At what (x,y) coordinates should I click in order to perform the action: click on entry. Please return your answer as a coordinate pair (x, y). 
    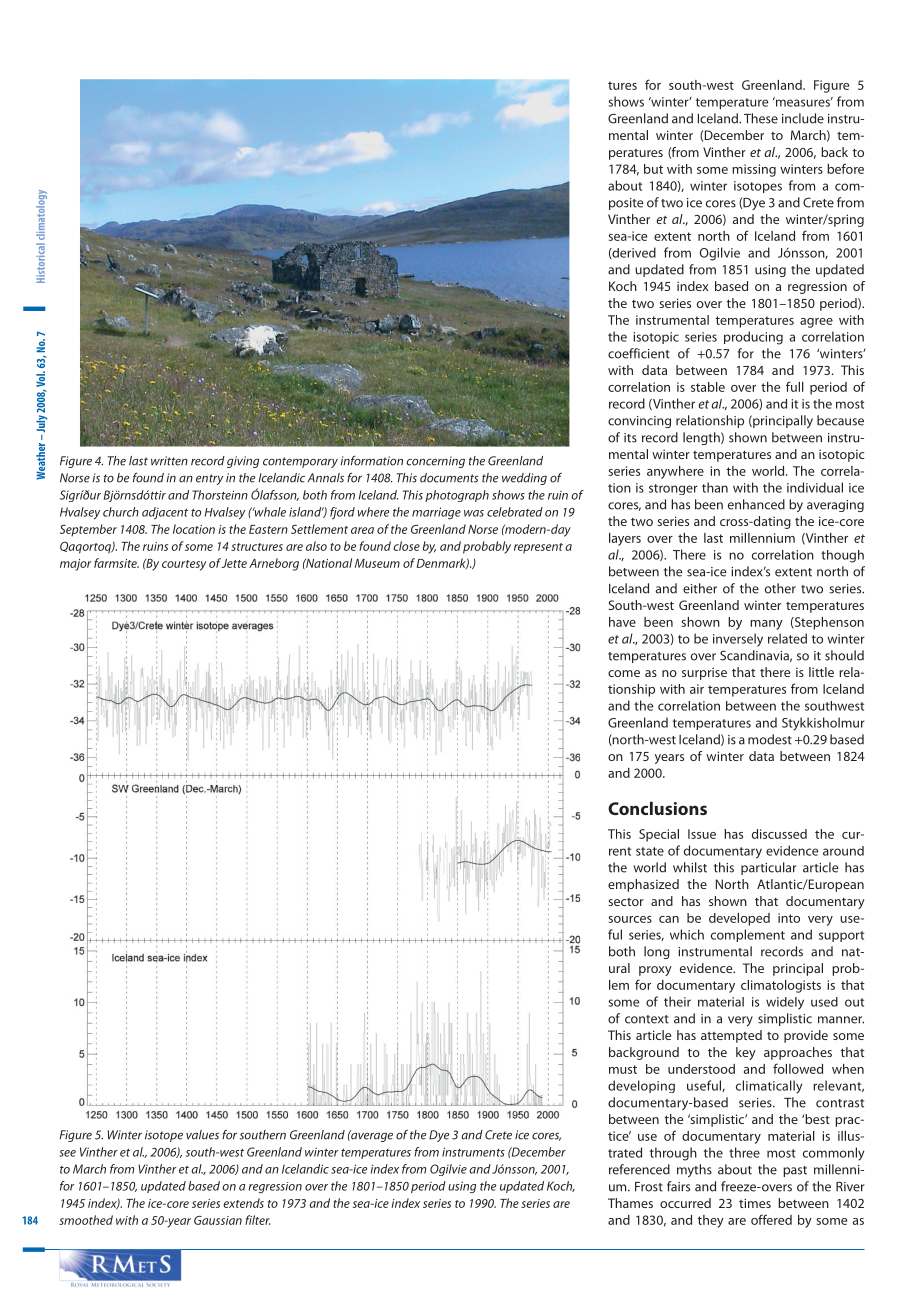
    Looking at the image, I should click on (209, 479).
